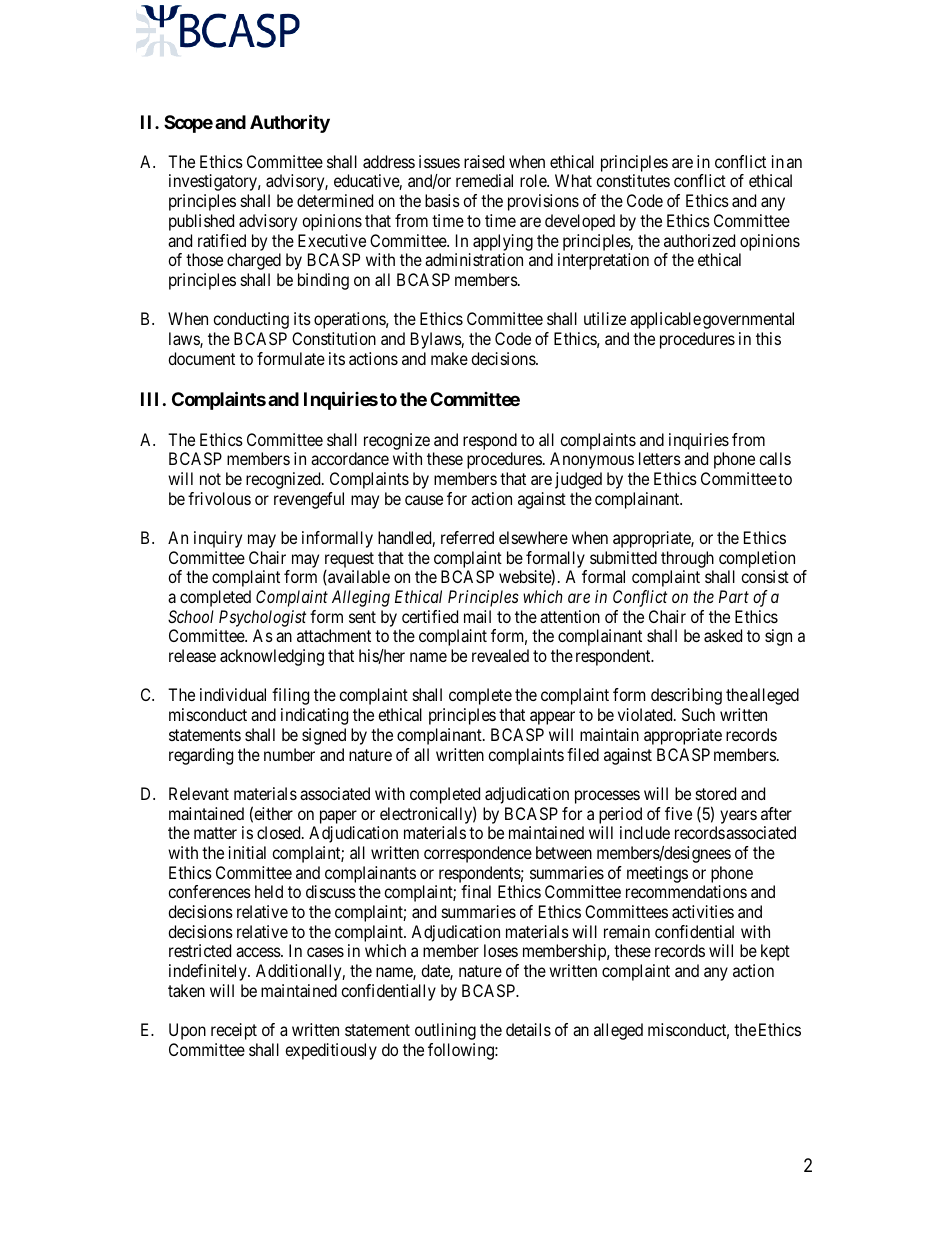  What do you see at coordinates (234, 1031) in the document?
I see `receipt` at bounding box center [234, 1031].
